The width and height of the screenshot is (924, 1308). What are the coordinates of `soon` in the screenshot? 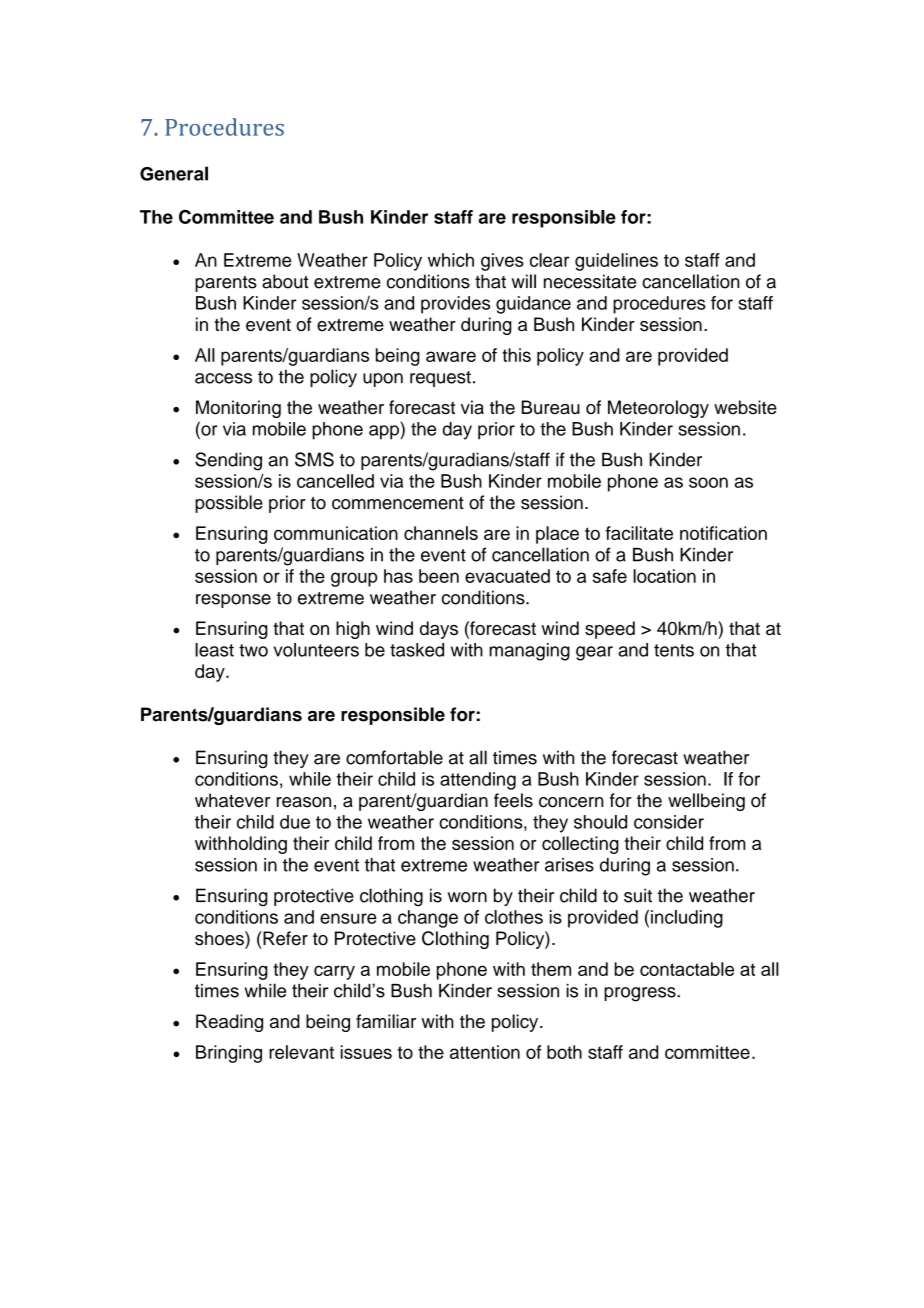 It's located at (708, 482).
